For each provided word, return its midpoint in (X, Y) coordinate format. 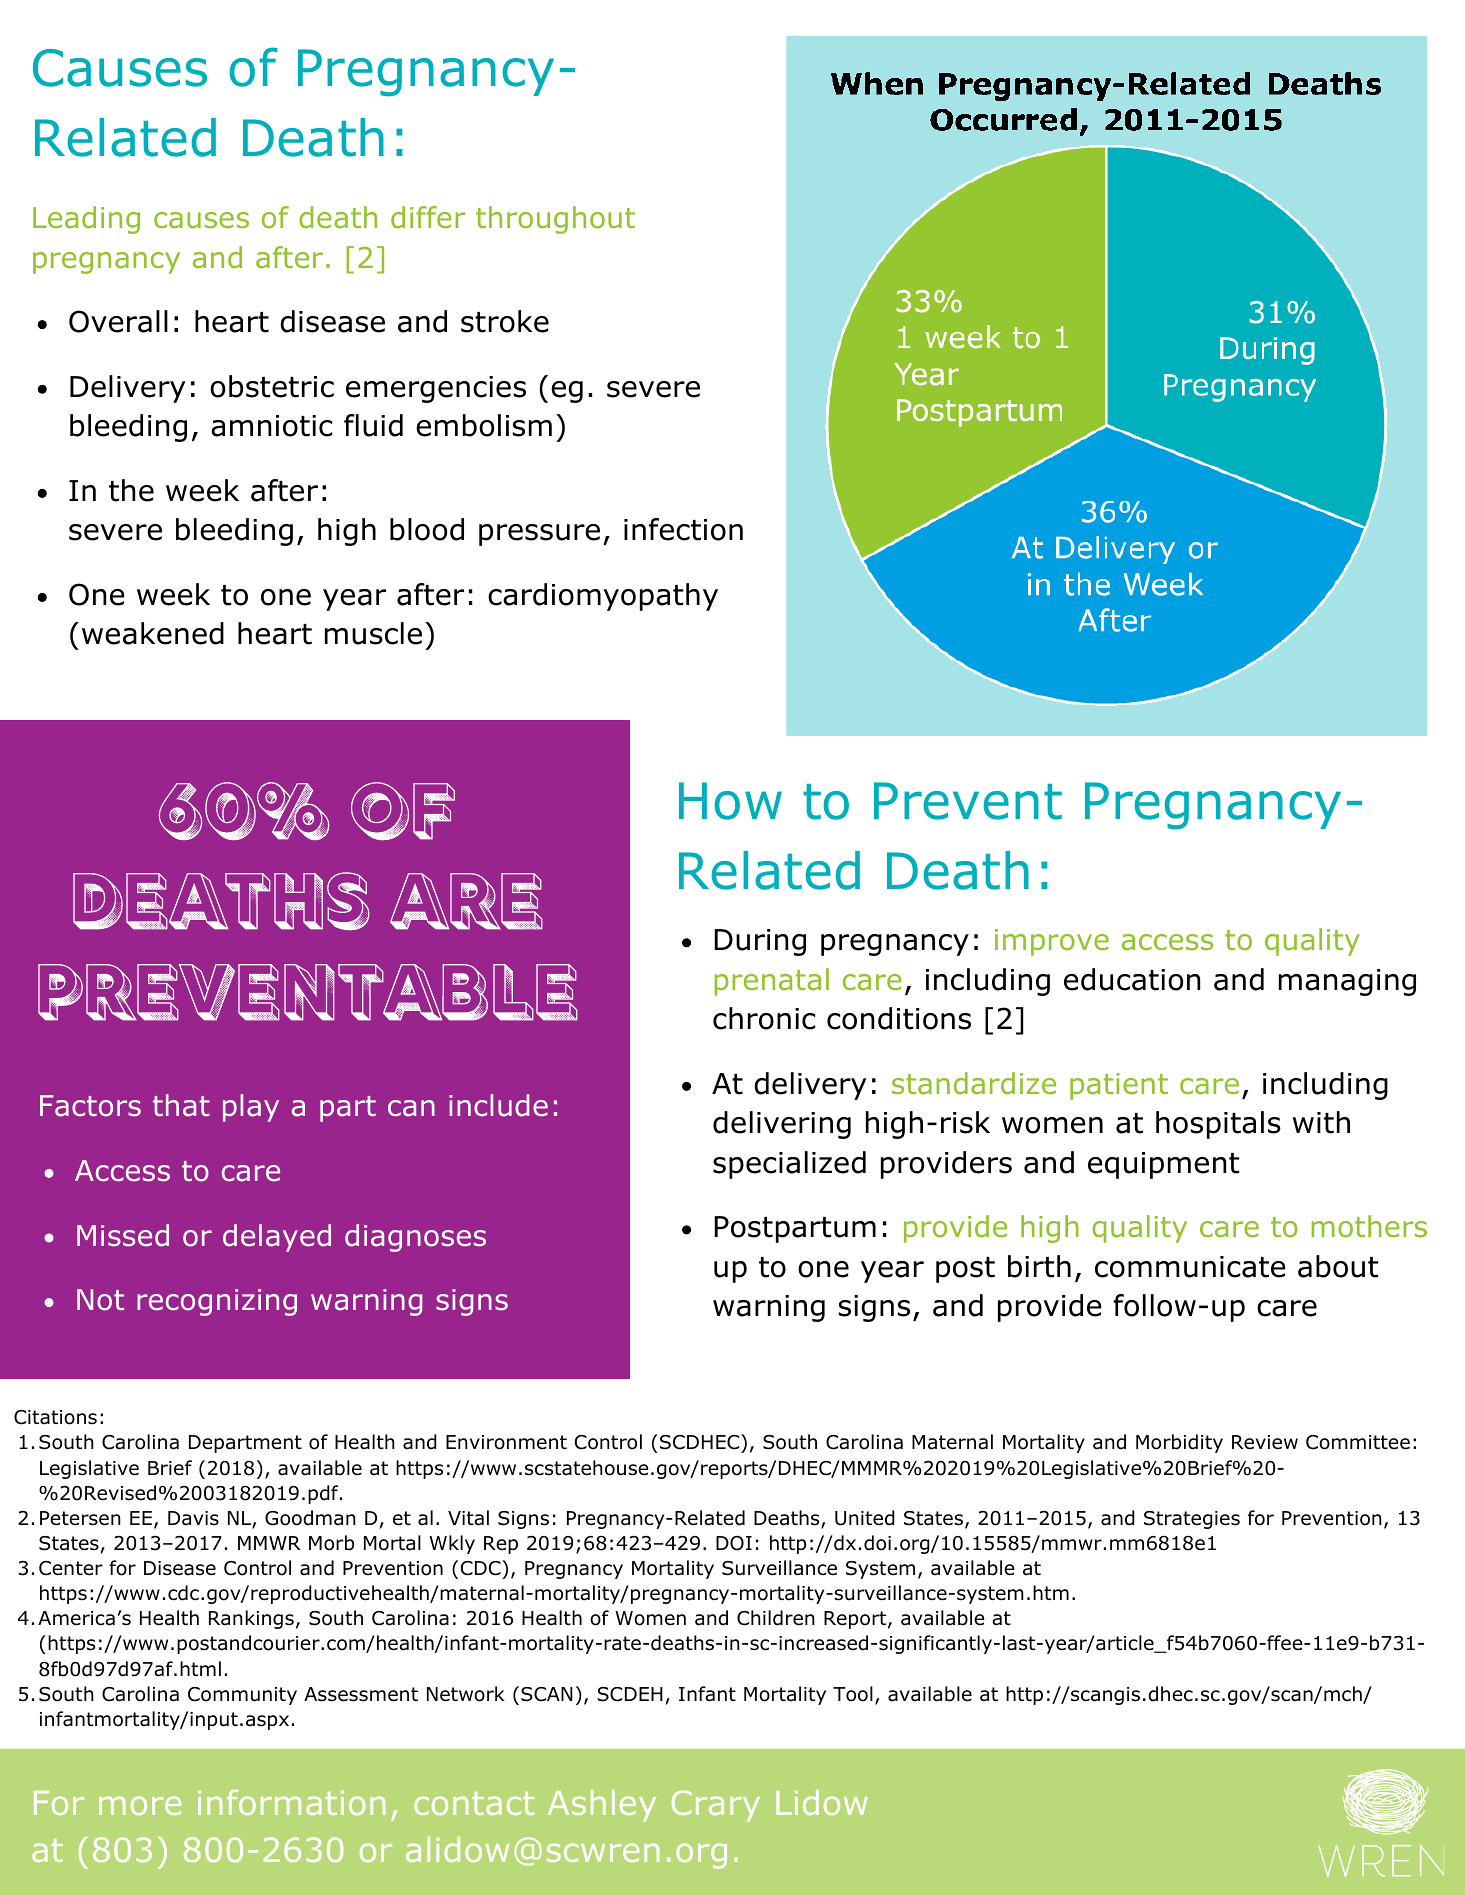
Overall (118, 321)
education (1132, 979)
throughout (555, 220)
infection (683, 529)
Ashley (602, 1806)
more (140, 1805)
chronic (764, 1018)
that (181, 1105)
